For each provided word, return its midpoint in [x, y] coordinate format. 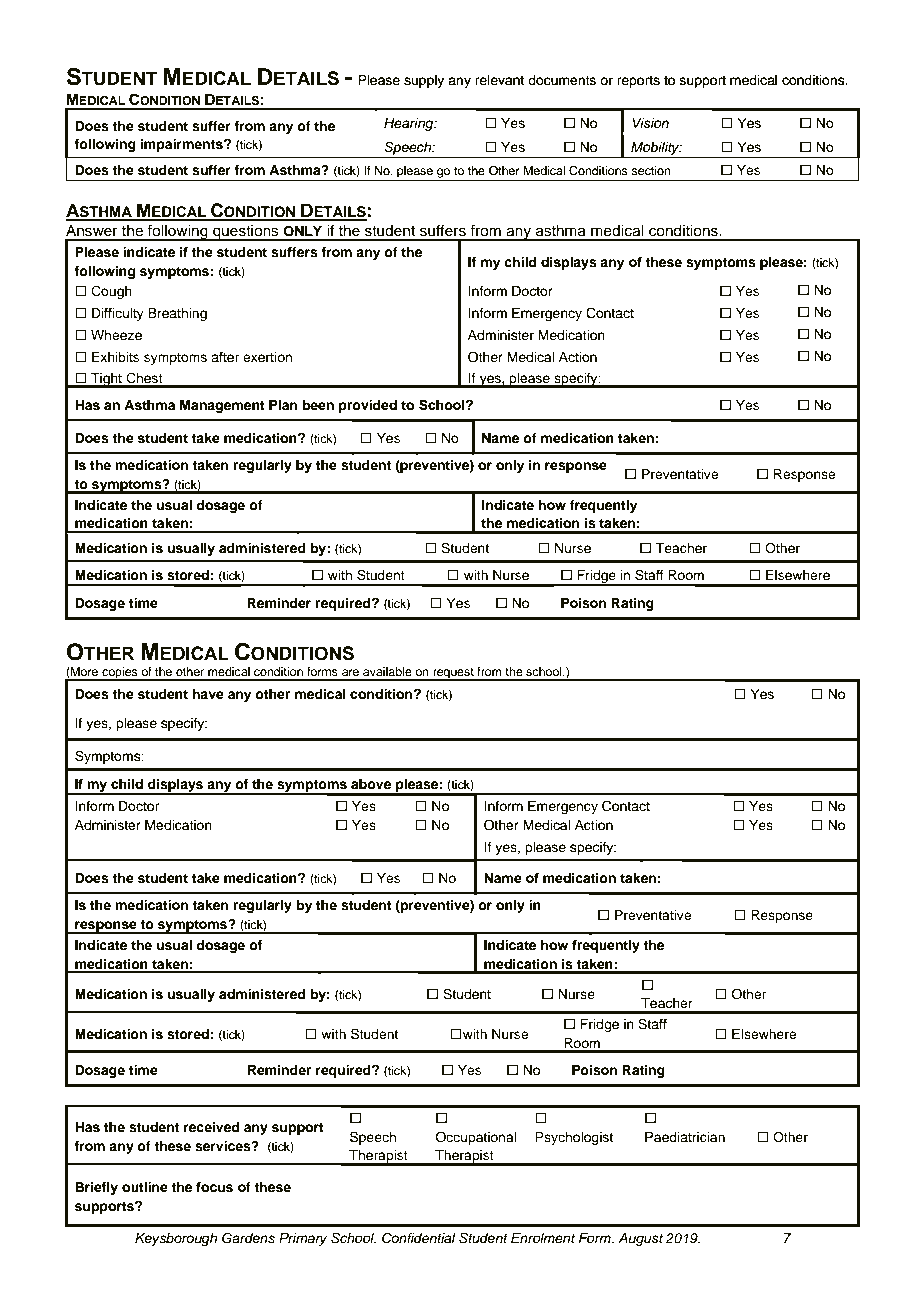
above [371, 784]
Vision [650, 123]
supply [424, 81]
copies [120, 674]
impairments [183, 145]
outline [145, 1187]
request [453, 674]
